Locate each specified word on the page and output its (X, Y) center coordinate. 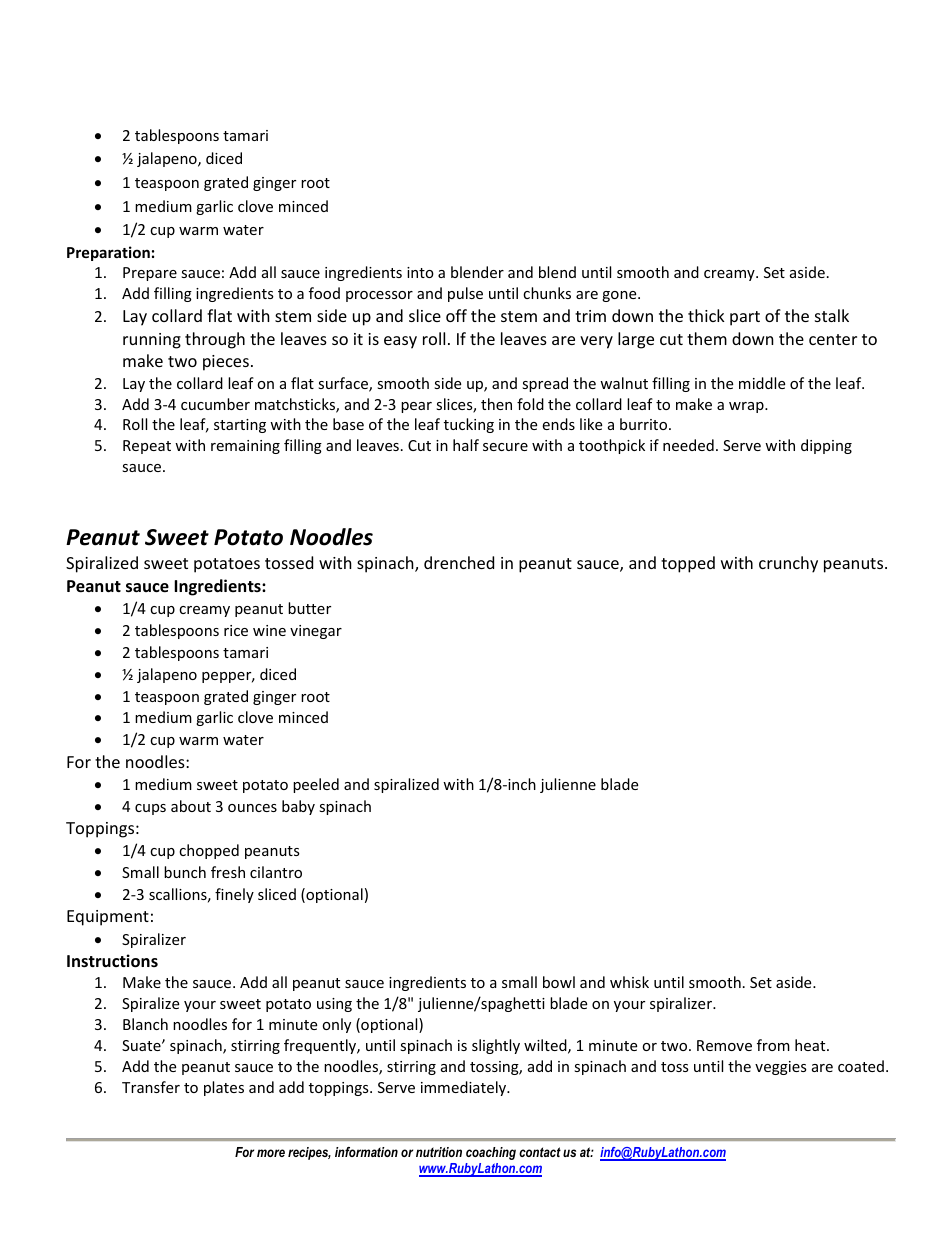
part (745, 318)
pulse (465, 294)
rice (236, 630)
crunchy (788, 564)
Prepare (150, 274)
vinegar (316, 632)
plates (224, 1088)
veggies (781, 1068)
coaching (491, 1153)
